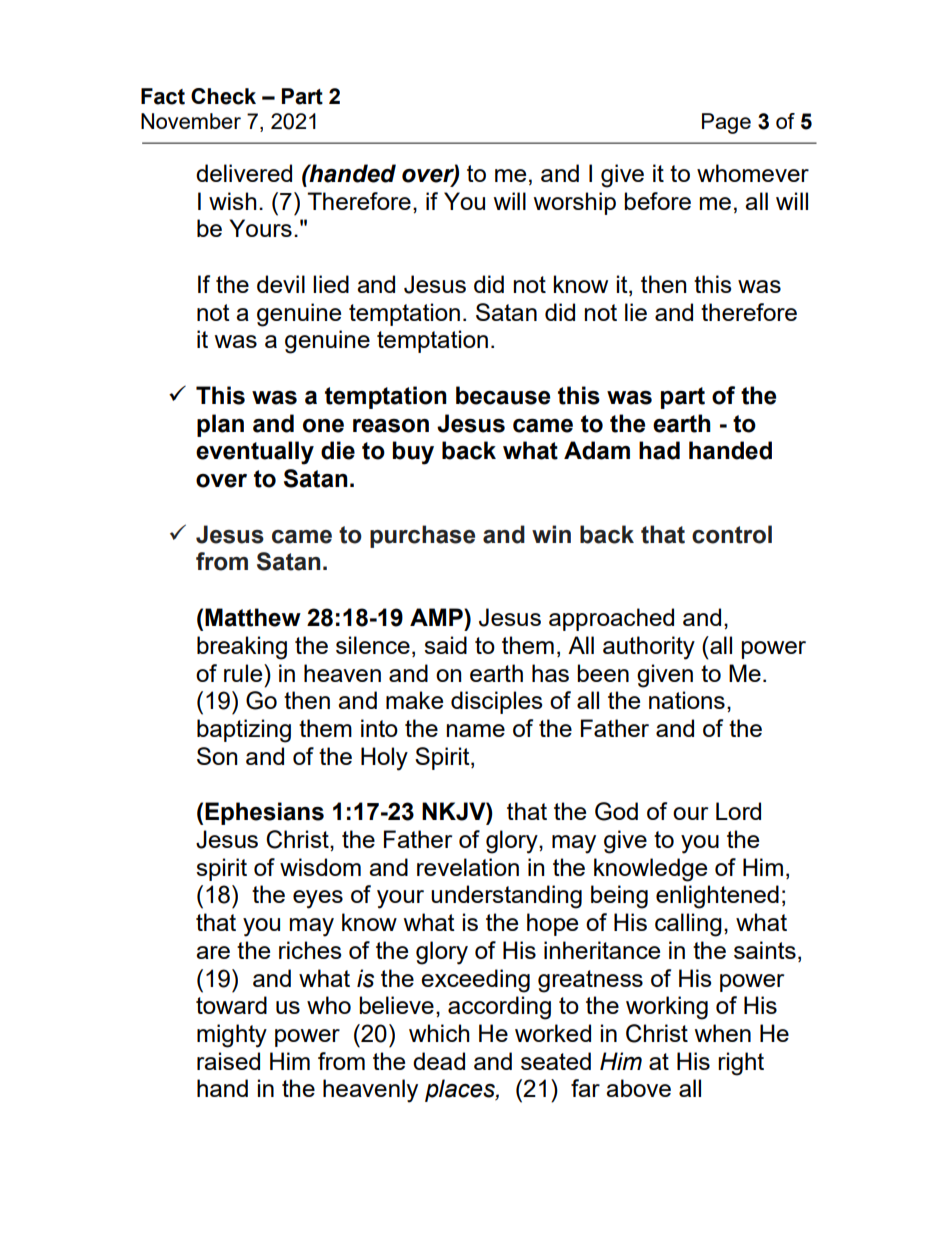 The height and width of the page is (1233, 952). Describe the element at coordinates (223, 96) in the page. I see `Check` at that location.
